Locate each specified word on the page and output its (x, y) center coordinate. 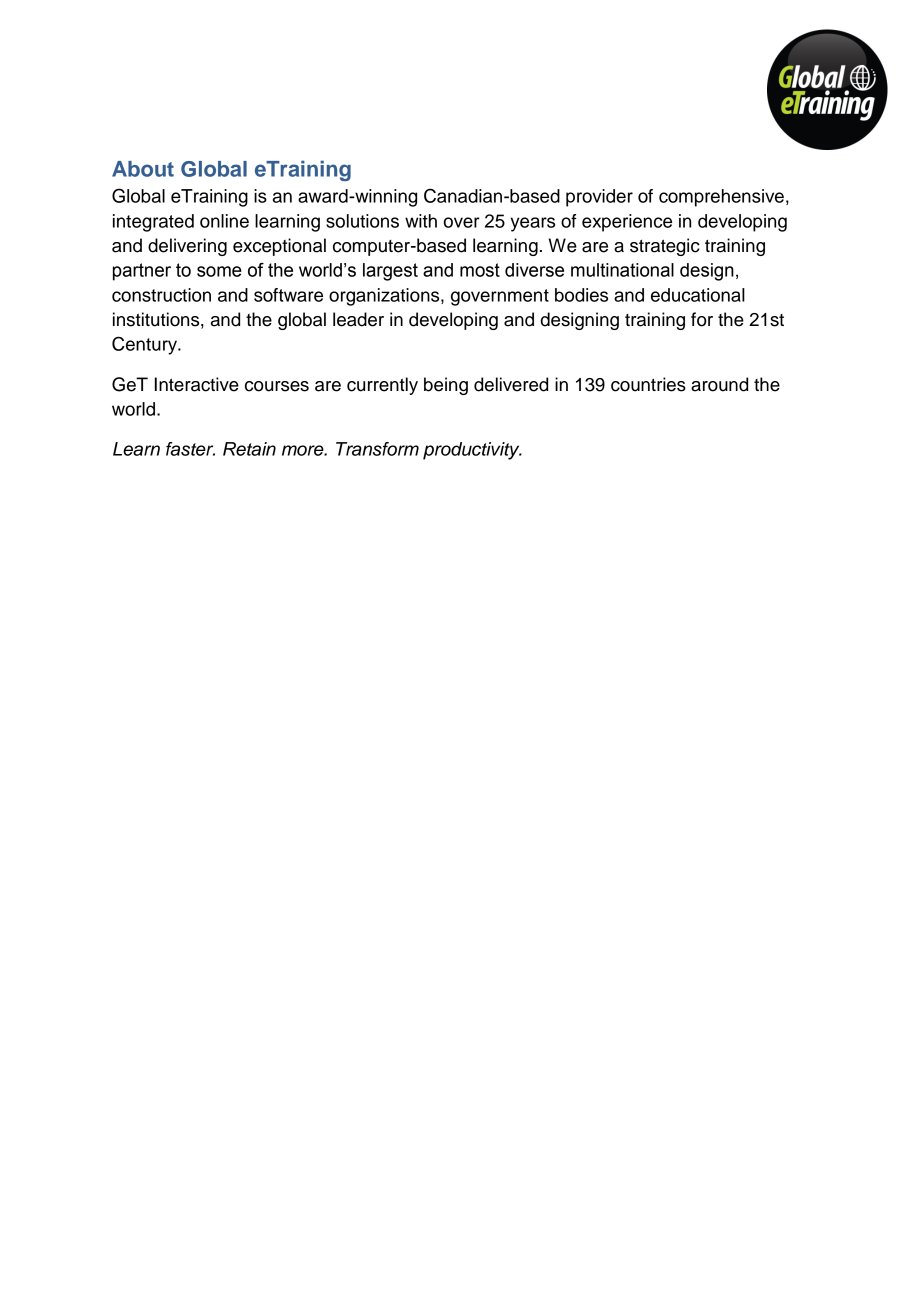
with (421, 221)
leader (358, 319)
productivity (472, 451)
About (143, 169)
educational (698, 295)
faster (190, 449)
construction (161, 295)
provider (599, 198)
